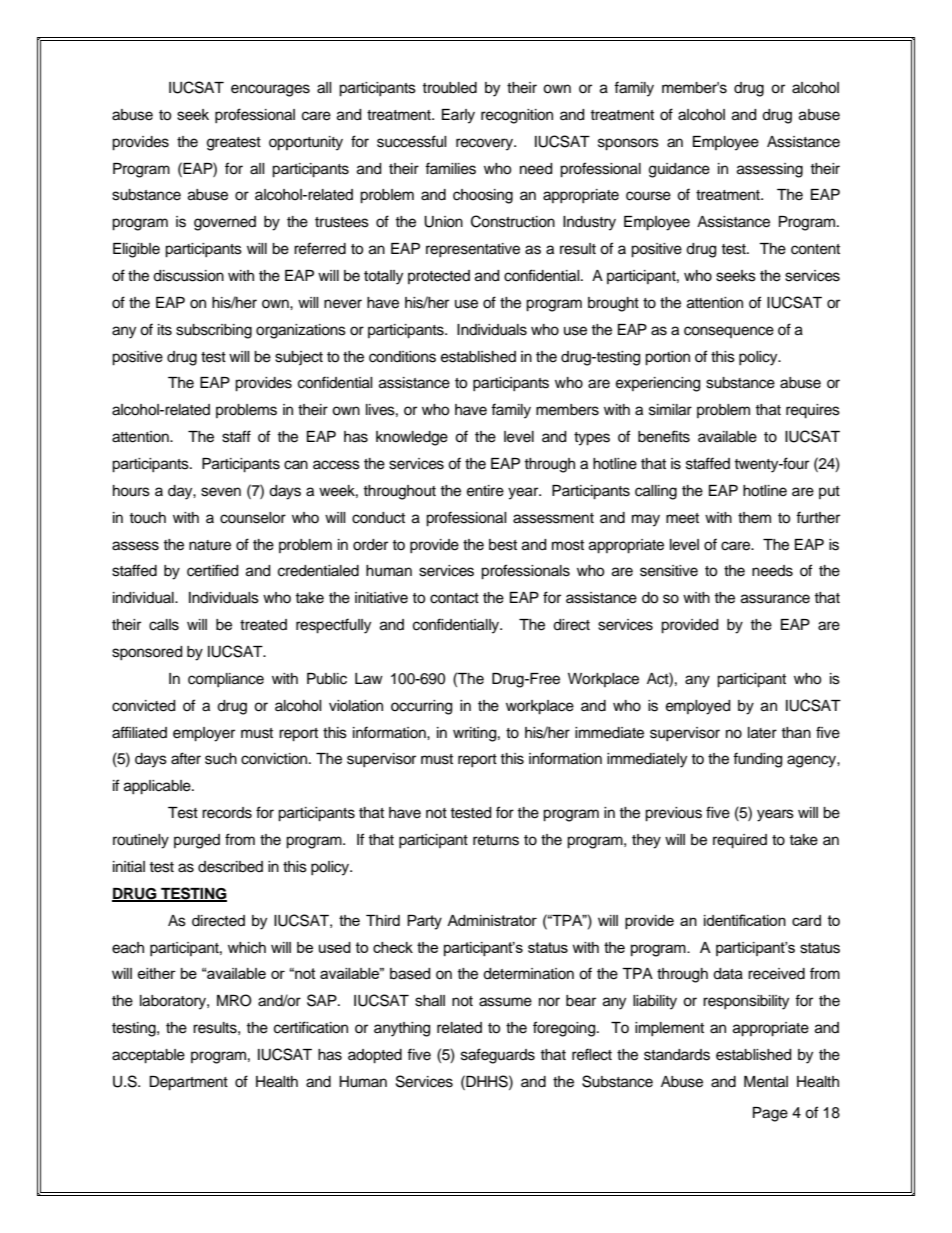 The height and width of the screenshot is (1233, 952). What do you see at coordinates (188, 1083) in the screenshot?
I see `Department` at bounding box center [188, 1083].
